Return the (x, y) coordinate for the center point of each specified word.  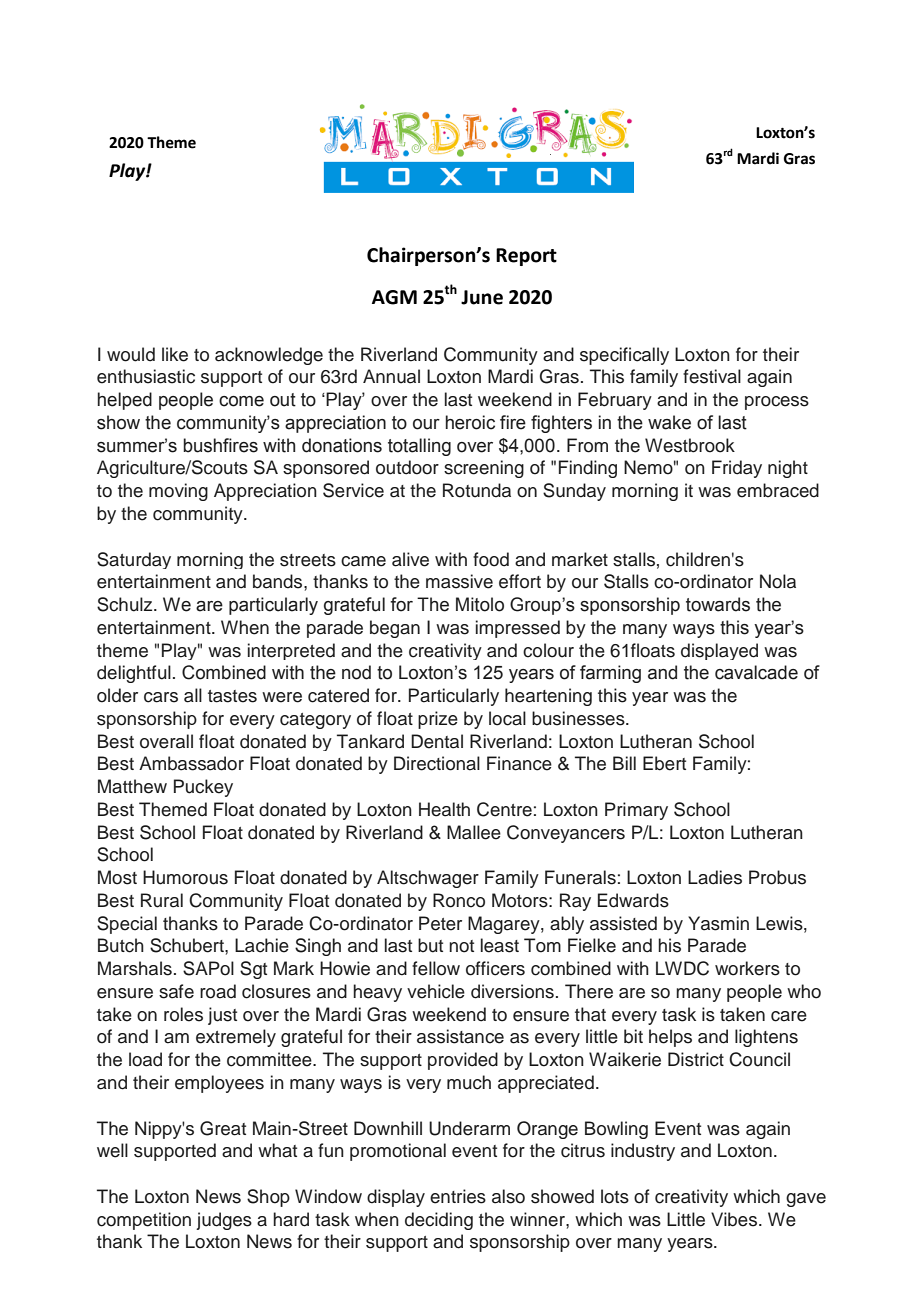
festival (712, 376)
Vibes (734, 1219)
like (175, 354)
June (482, 297)
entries (458, 1196)
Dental (437, 741)
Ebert (664, 763)
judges (224, 1221)
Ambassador (191, 763)
